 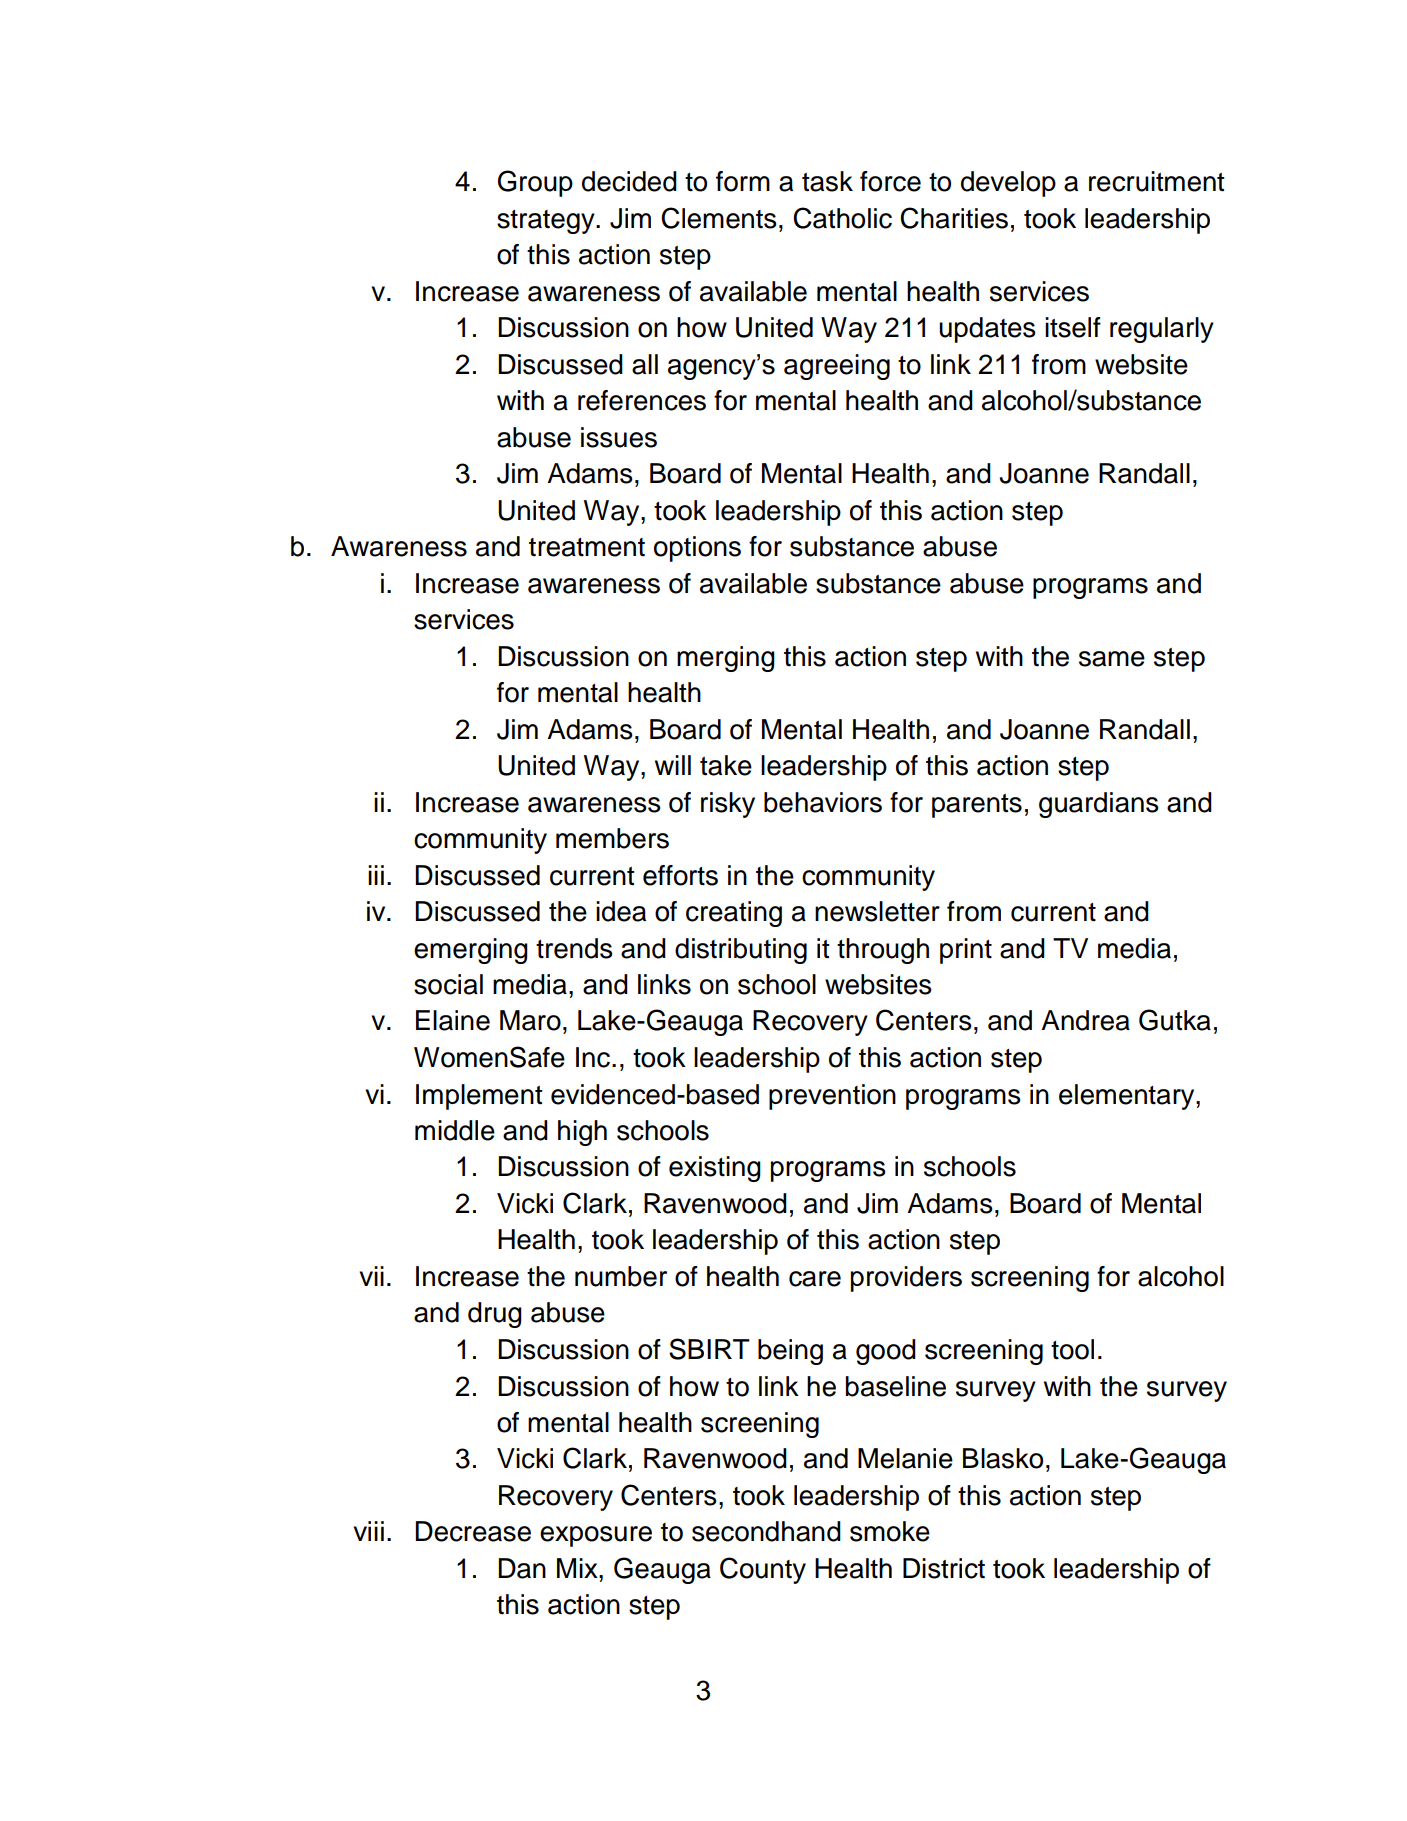 I want to click on middle, so click(x=455, y=1130).
